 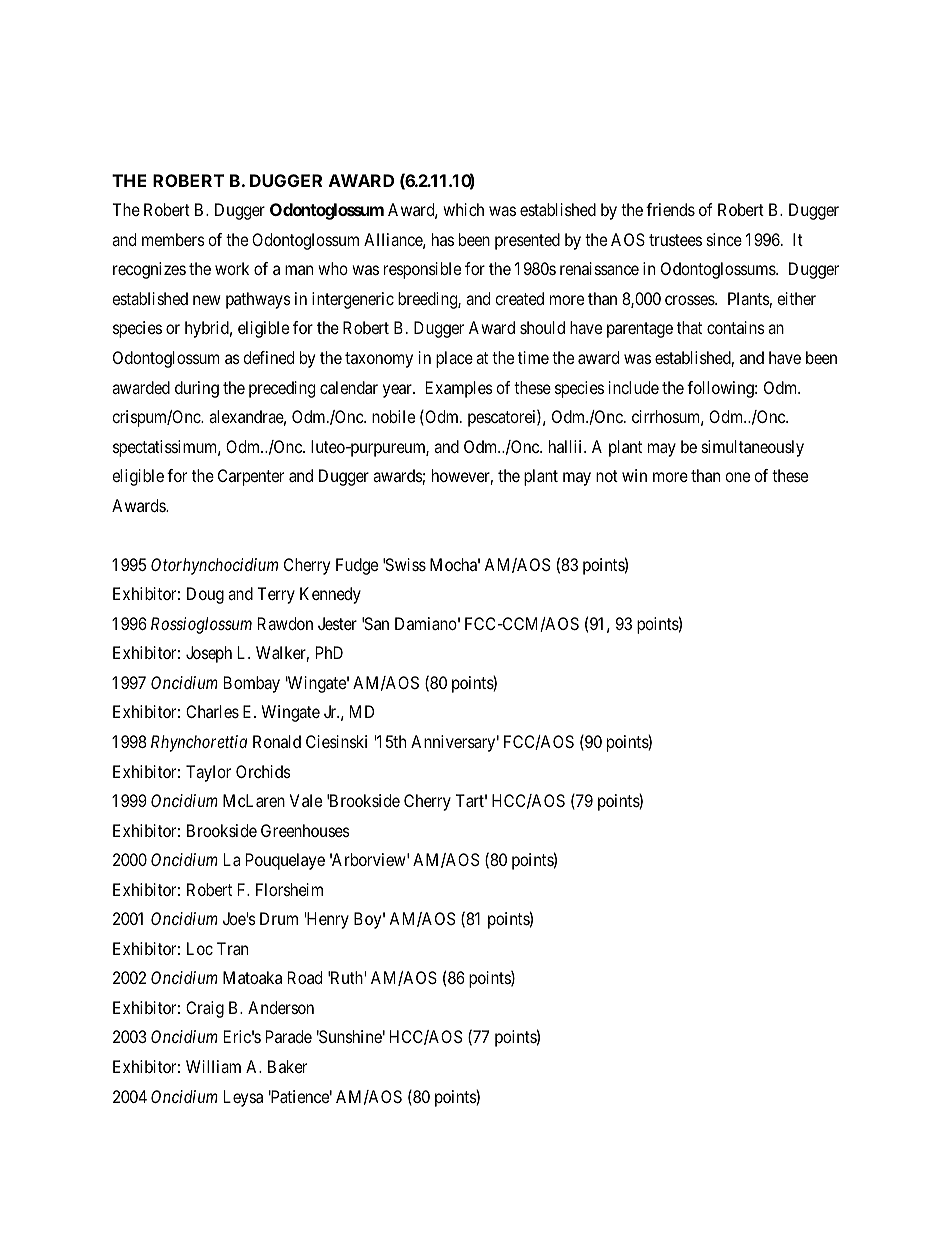 What do you see at coordinates (724, 239) in the screenshot?
I see `since` at bounding box center [724, 239].
